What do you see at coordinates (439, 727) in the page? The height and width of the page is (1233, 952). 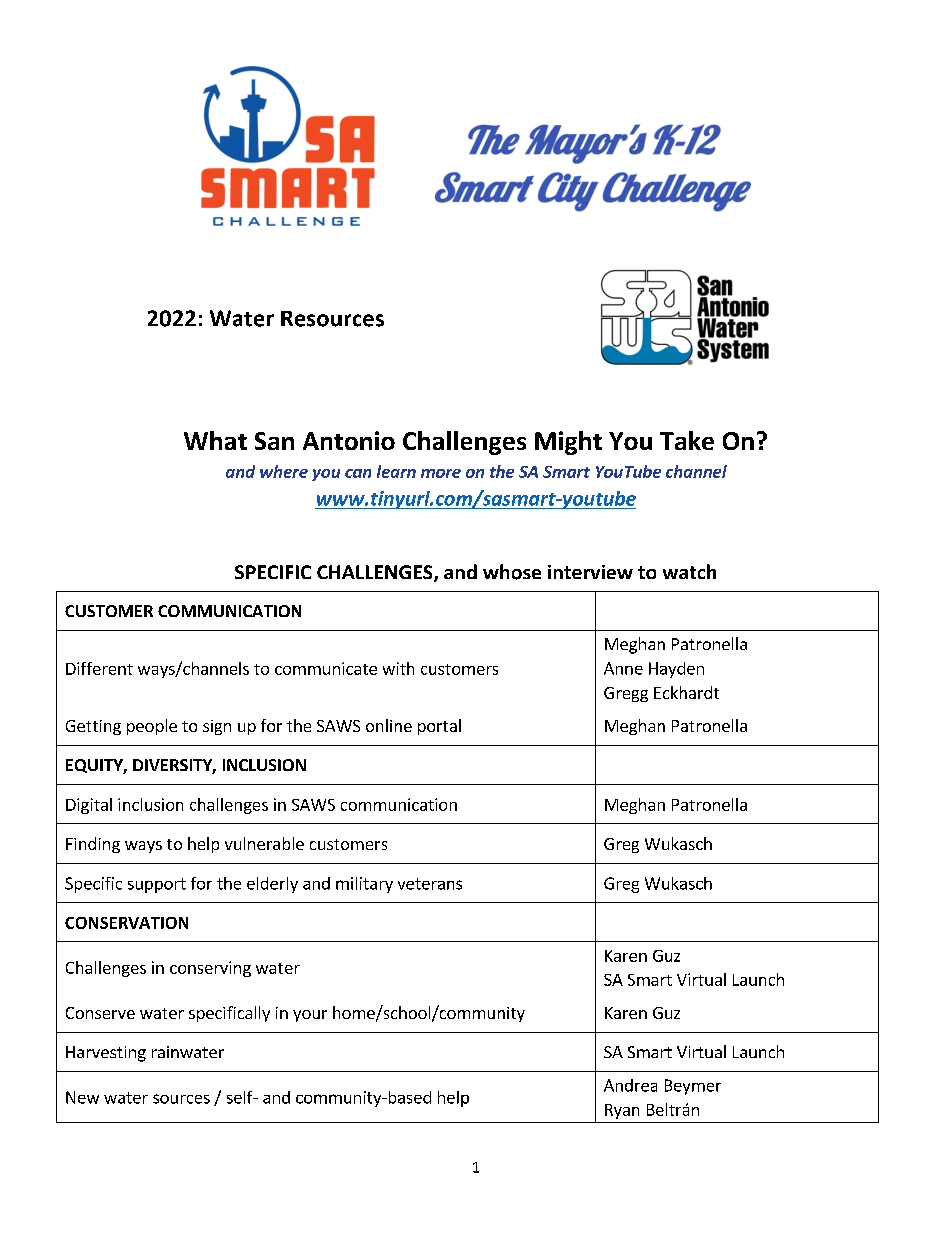 I see `portal` at bounding box center [439, 727].
